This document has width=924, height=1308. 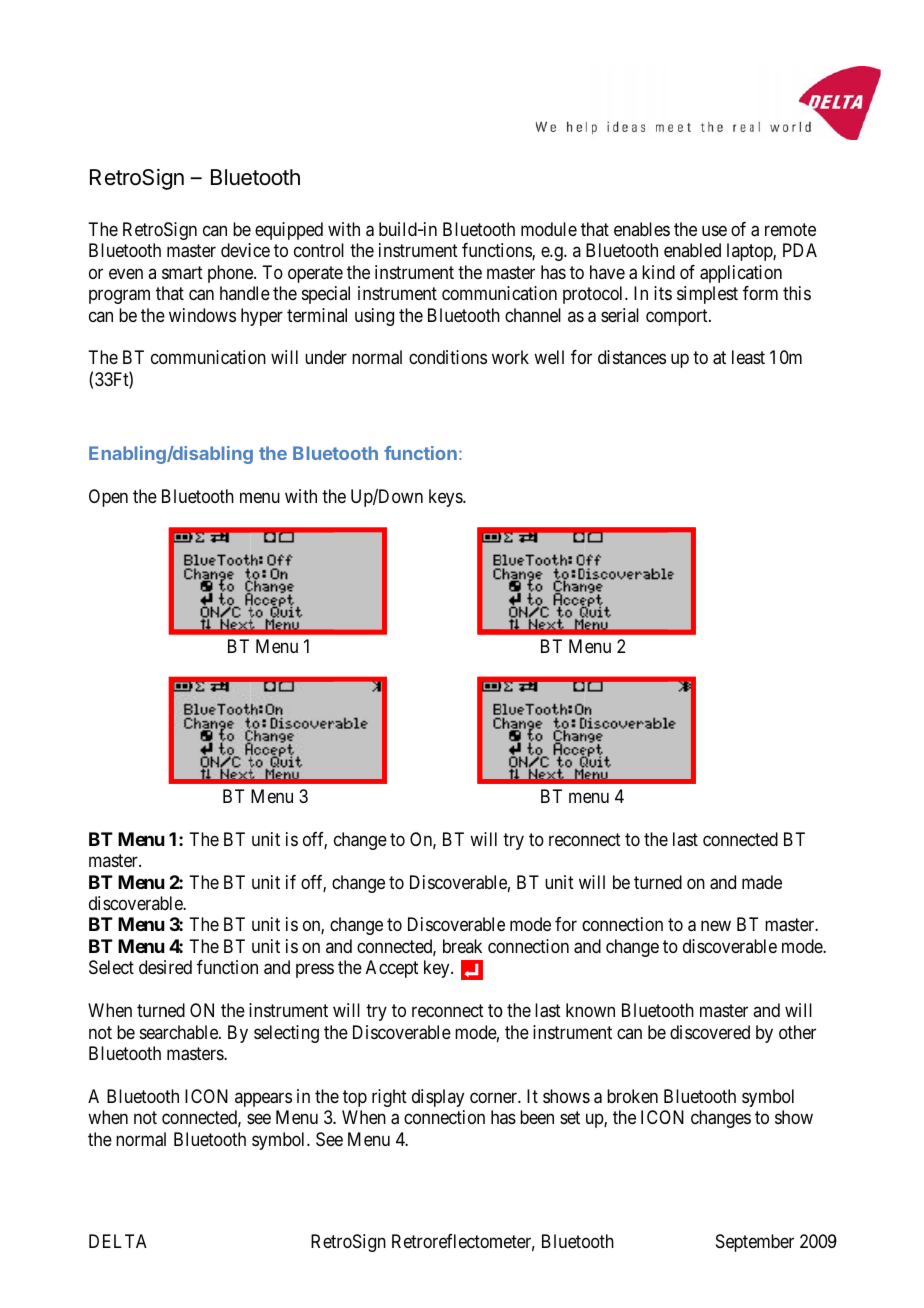 I want to click on for, so click(x=566, y=924).
